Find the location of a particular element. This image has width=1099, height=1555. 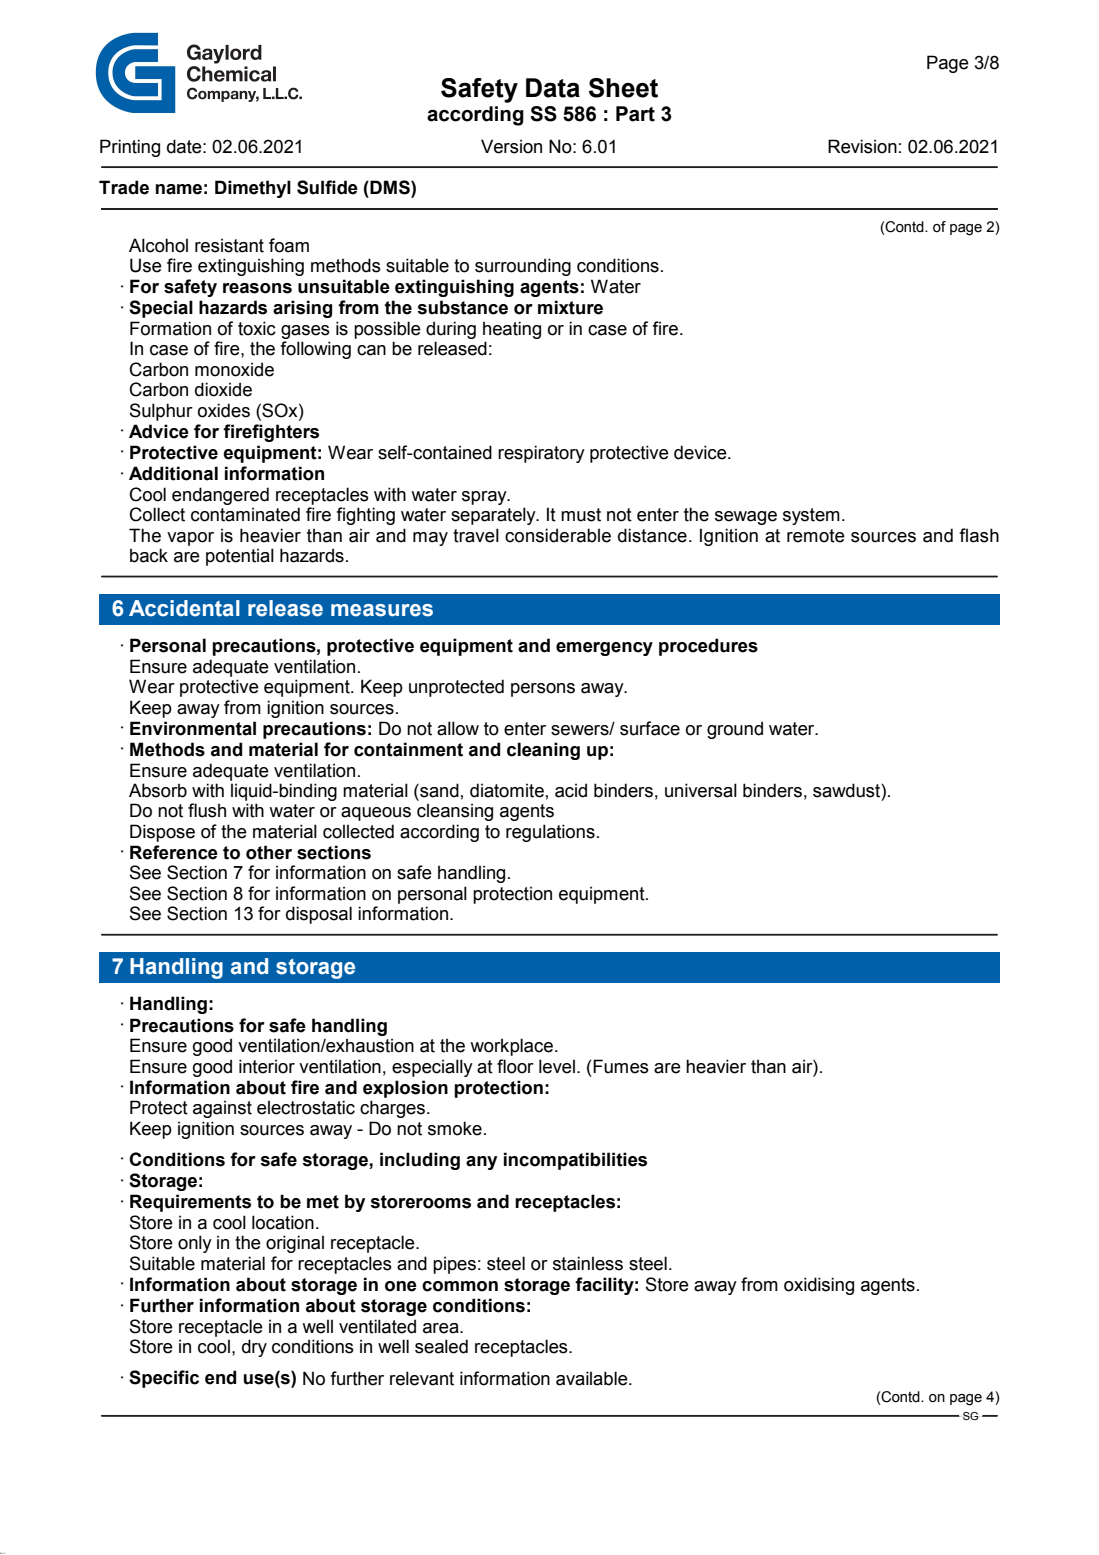

Version is located at coordinates (511, 146).
